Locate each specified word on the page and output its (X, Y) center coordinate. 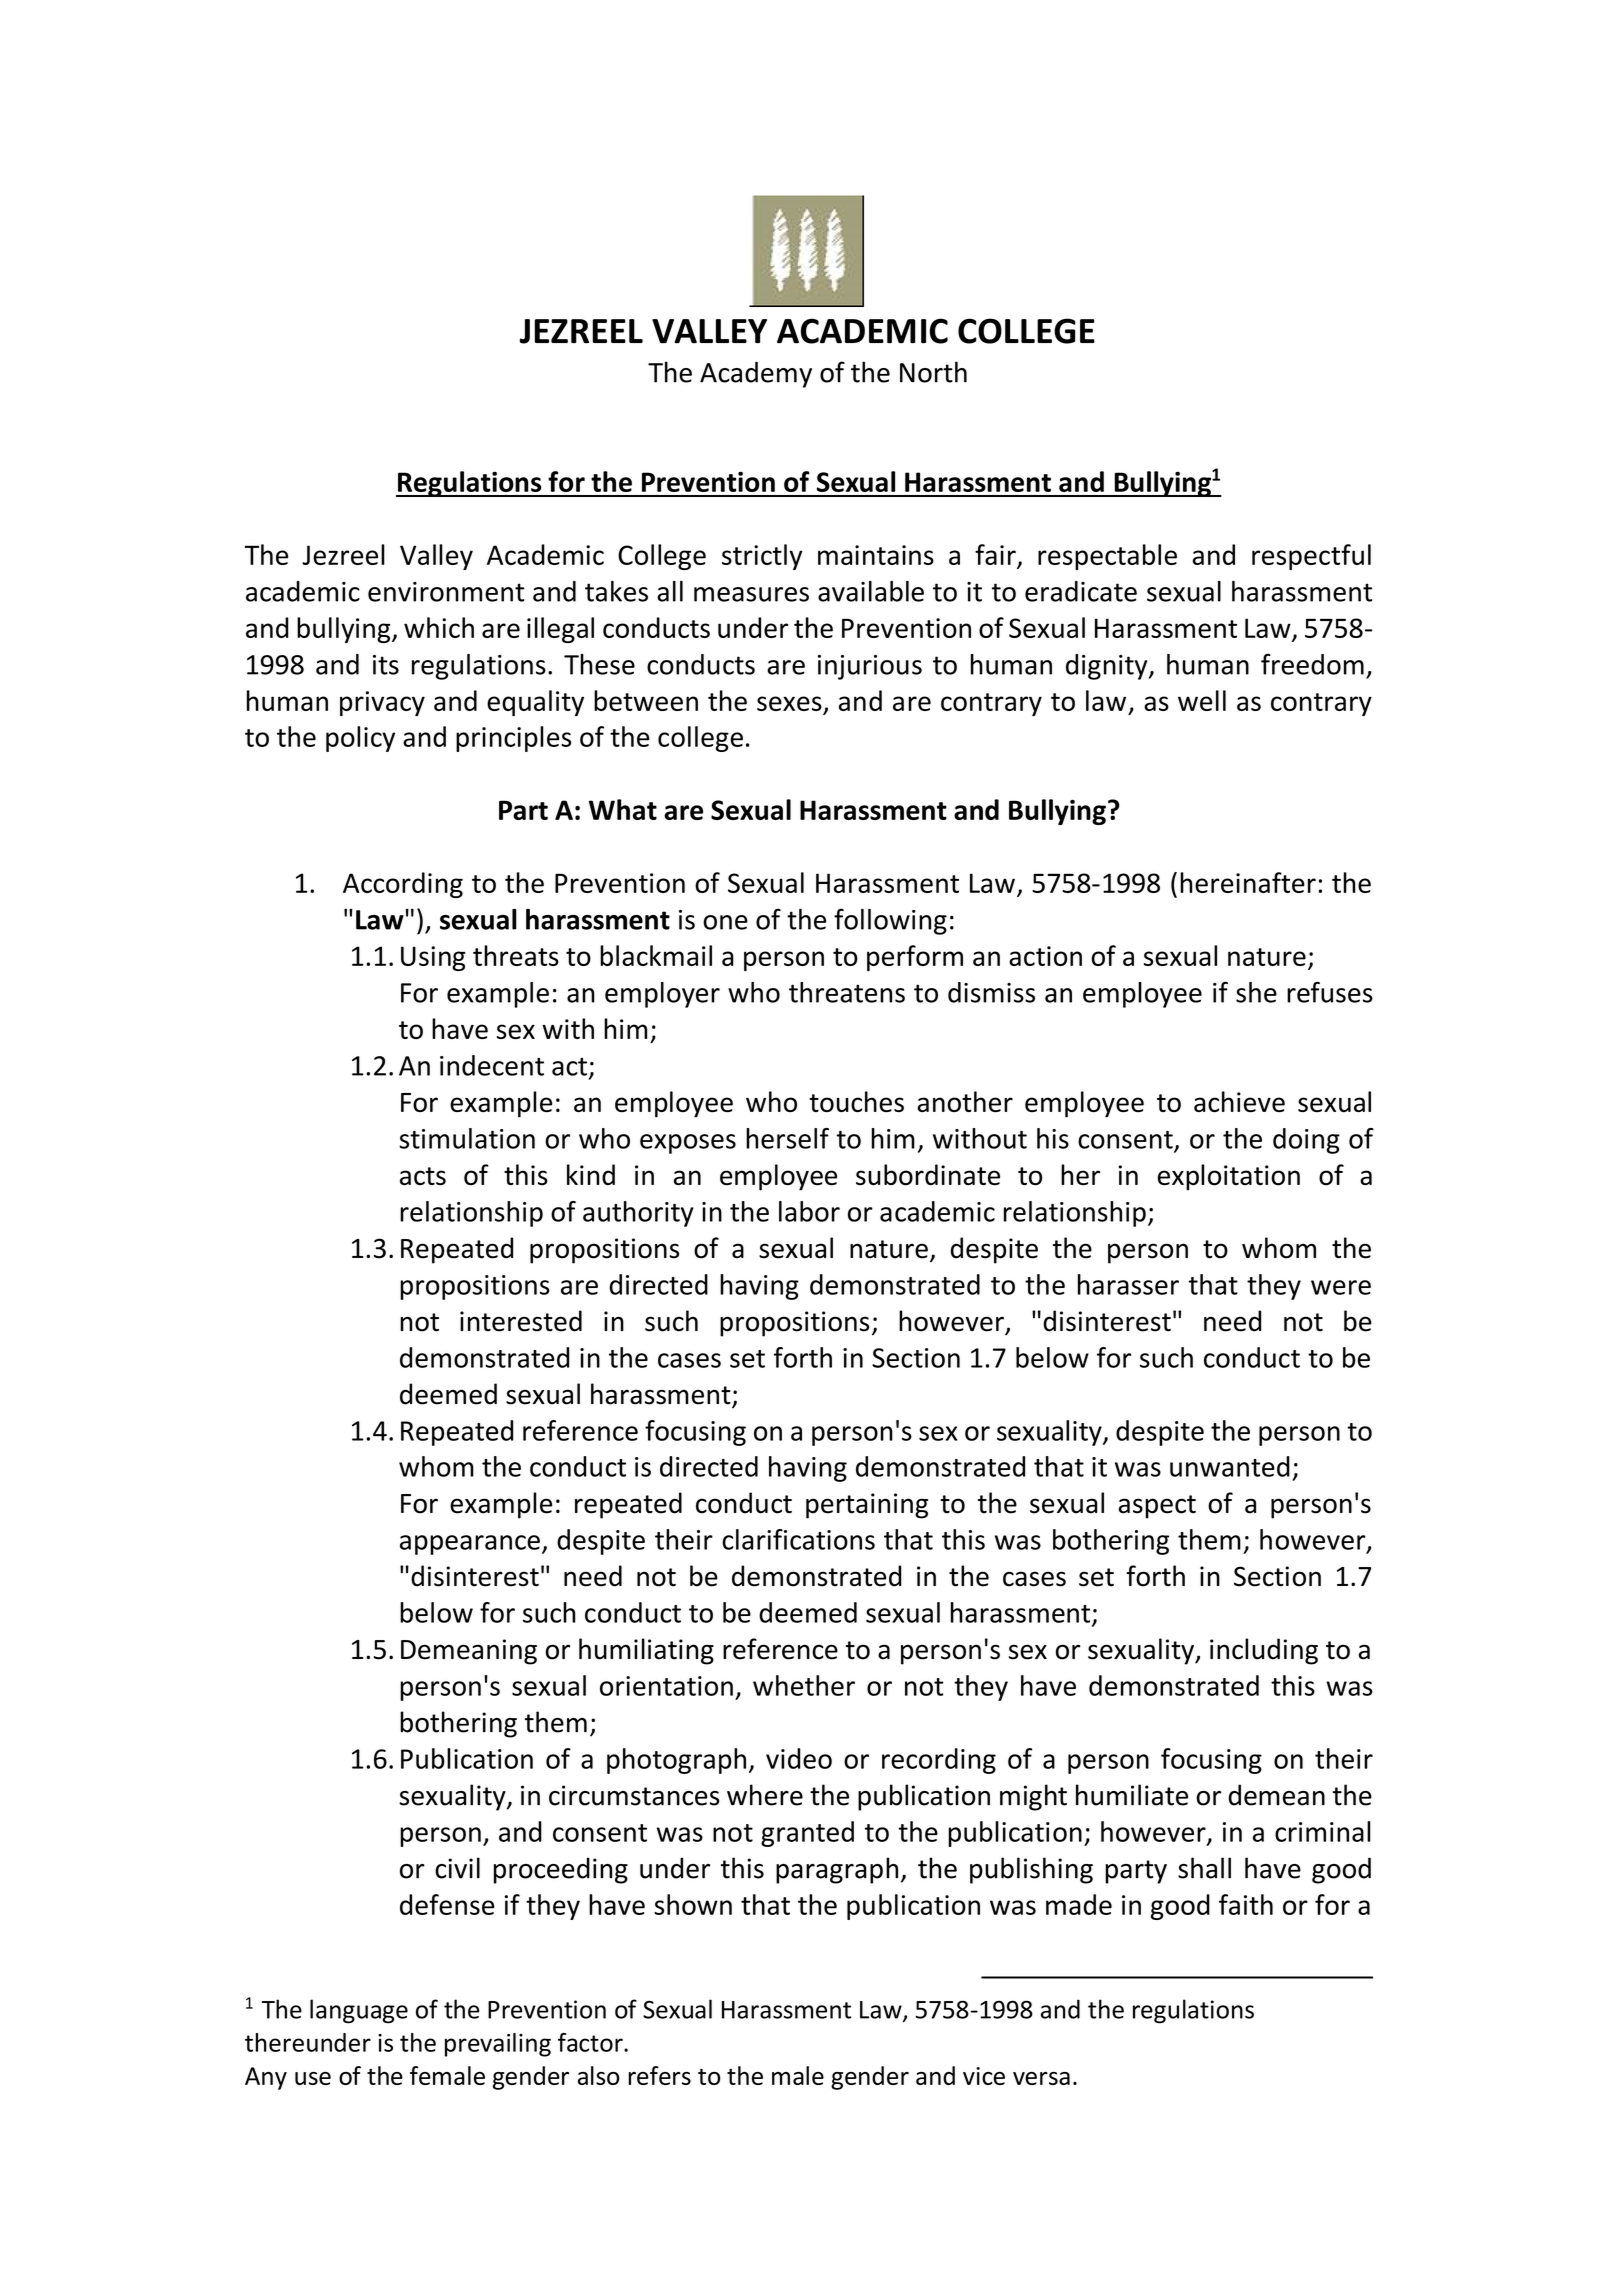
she (1256, 992)
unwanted (1230, 1466)
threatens (847, 992)
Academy (756, 374)
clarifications (798, 1539)
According (403, 885)
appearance (470, 1545)
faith (1246, 1904)
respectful (1311, 557)
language (359, 2011)
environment (446, 592)
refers (659, 2075)
